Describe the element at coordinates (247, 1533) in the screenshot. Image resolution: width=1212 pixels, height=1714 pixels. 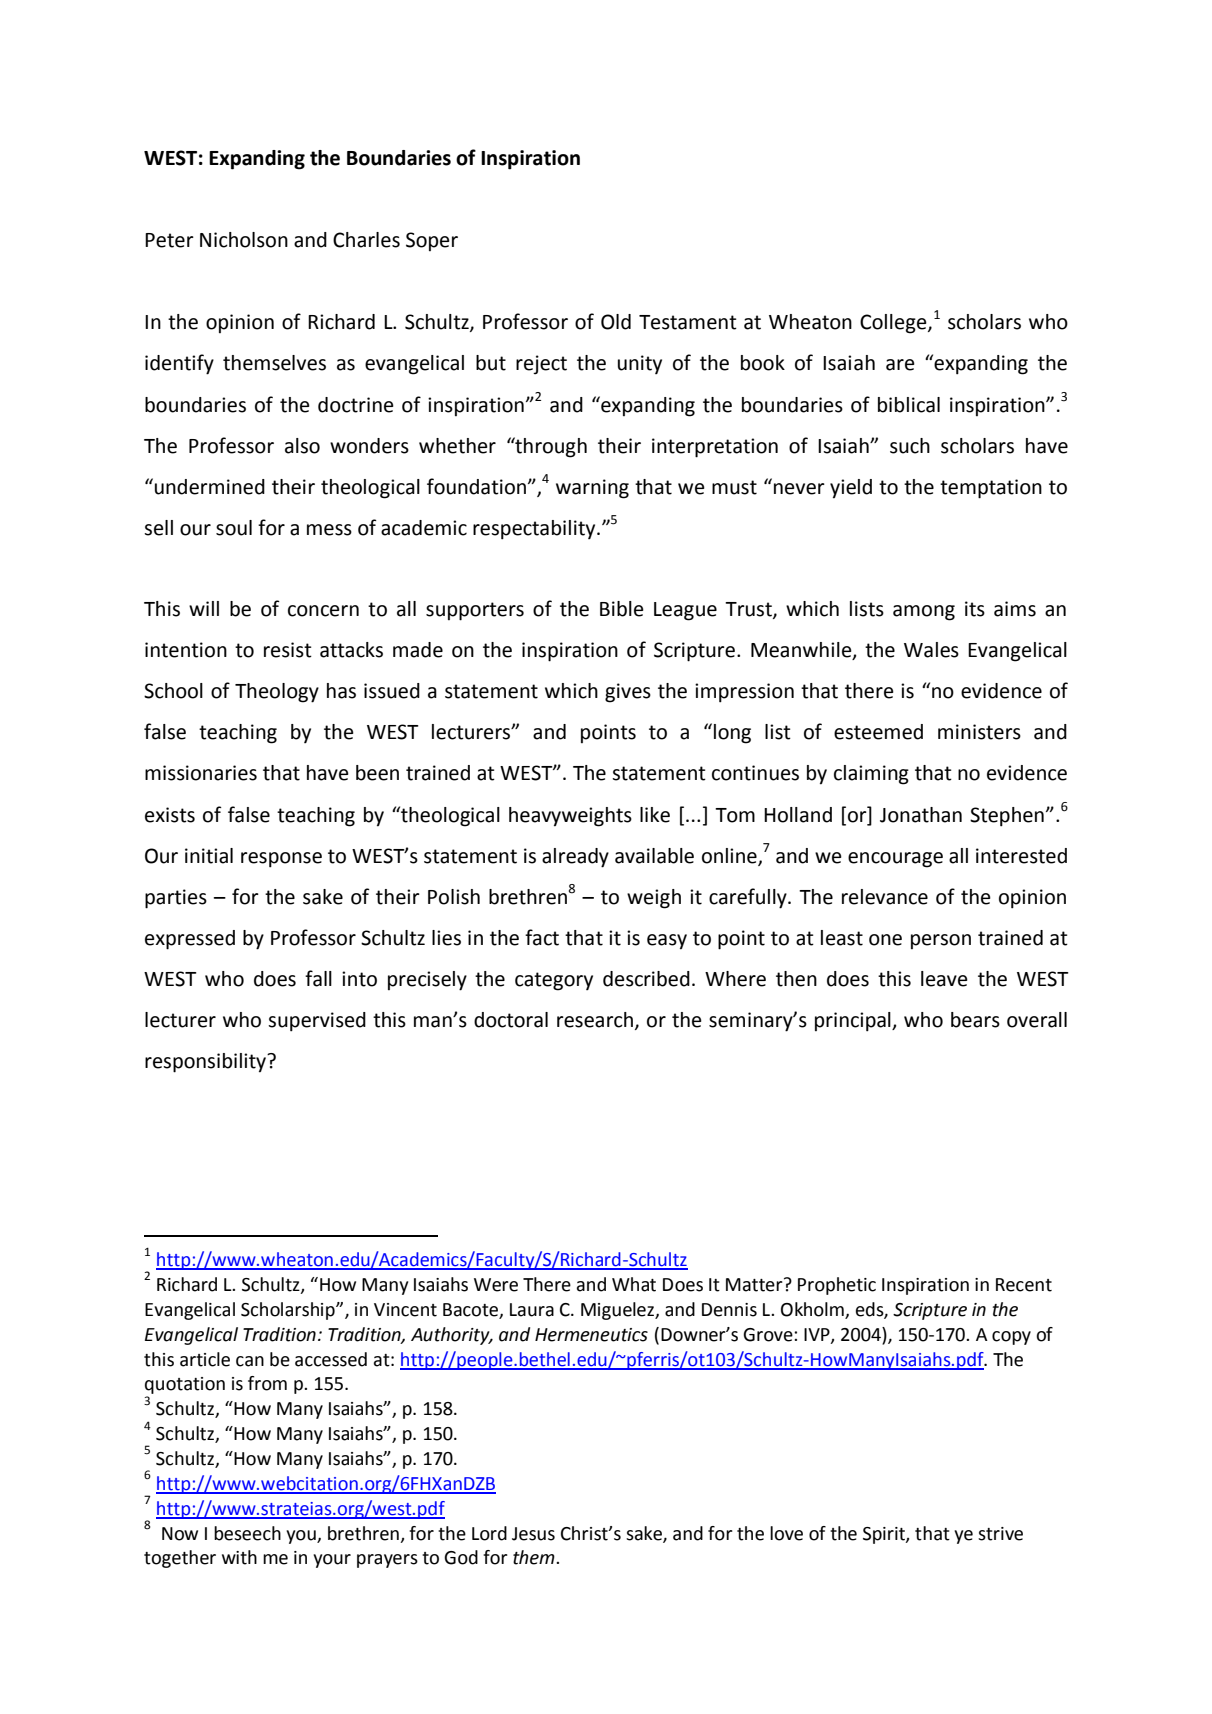
I see `beseech` at that location.
